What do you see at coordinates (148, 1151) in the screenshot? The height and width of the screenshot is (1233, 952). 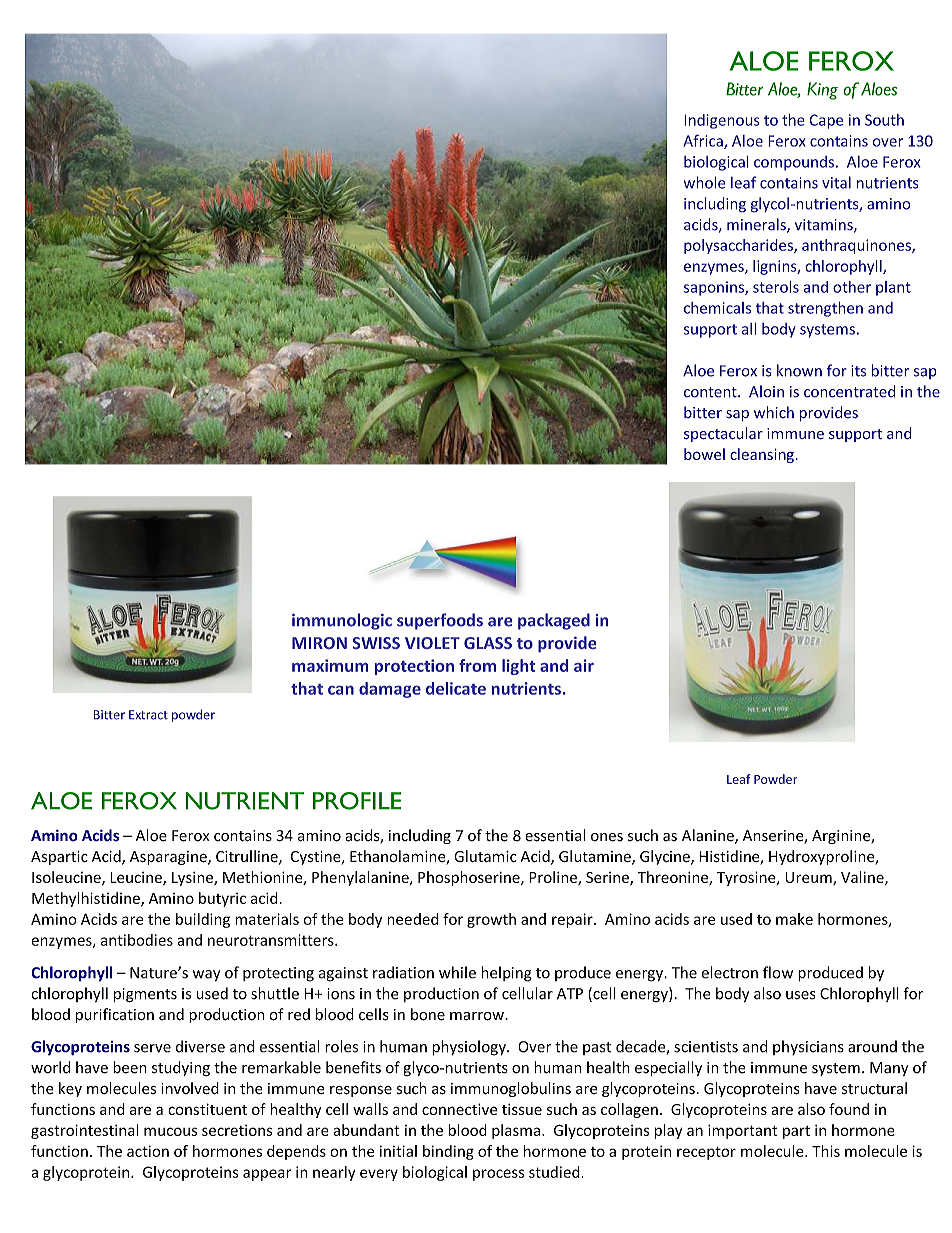 I see `action` at bounding box center [148, 1151].
